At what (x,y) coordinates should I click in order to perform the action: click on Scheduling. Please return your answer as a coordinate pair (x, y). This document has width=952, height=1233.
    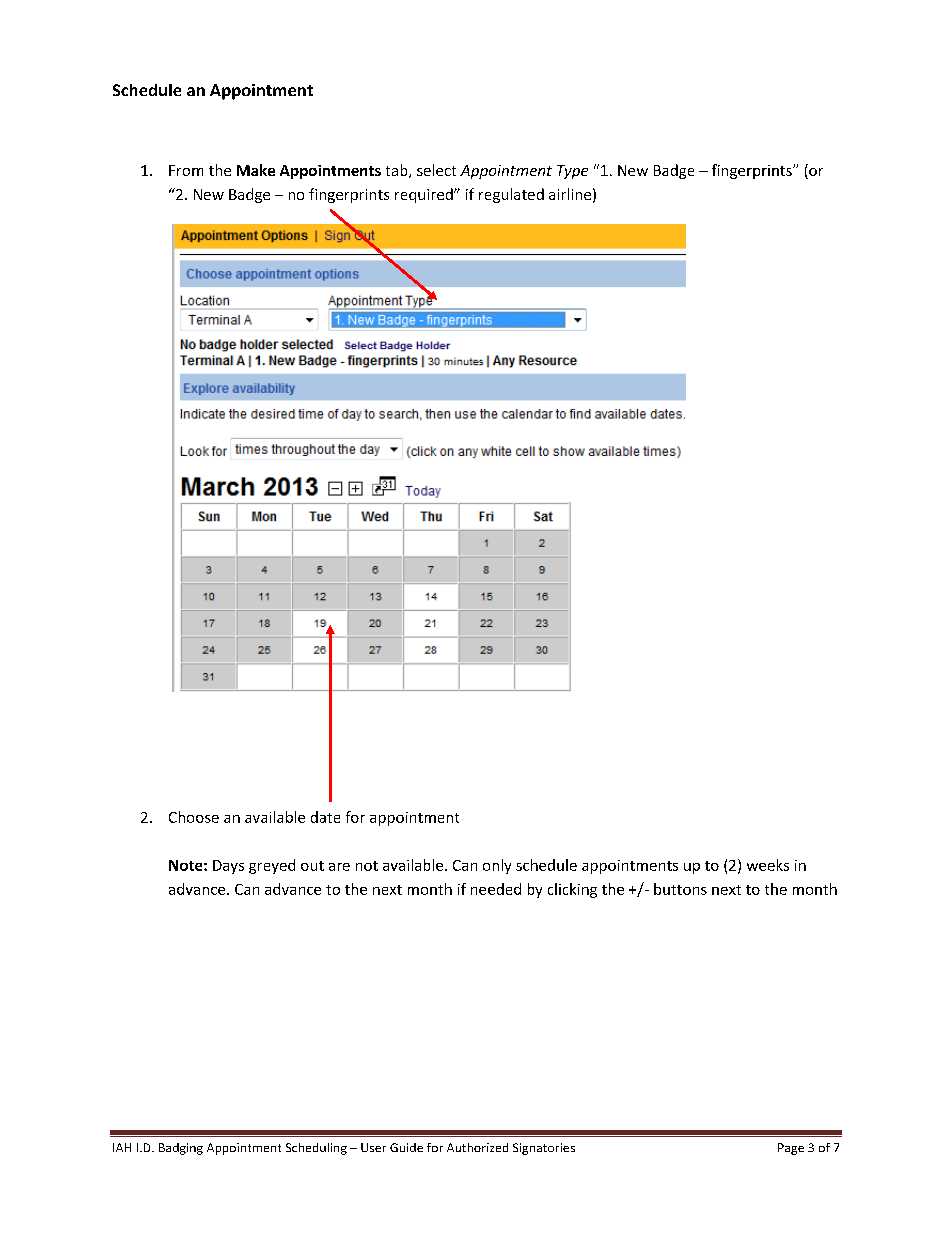
    Looking at the image, I should click on (316, 1149).
